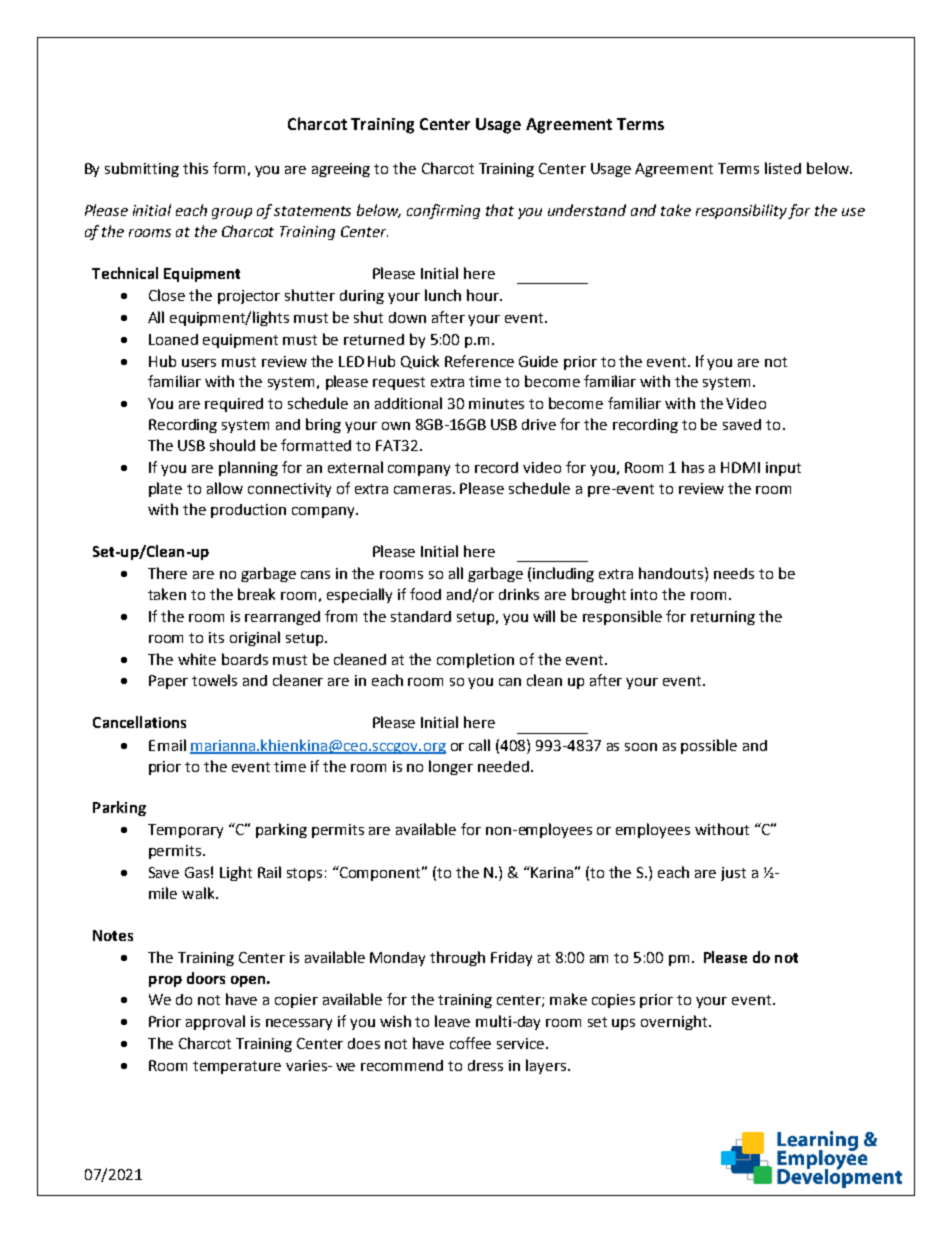  What do you see at coordinates (457, 958) in the screenshot?
I see `through` at bounding box center [457, 958].
